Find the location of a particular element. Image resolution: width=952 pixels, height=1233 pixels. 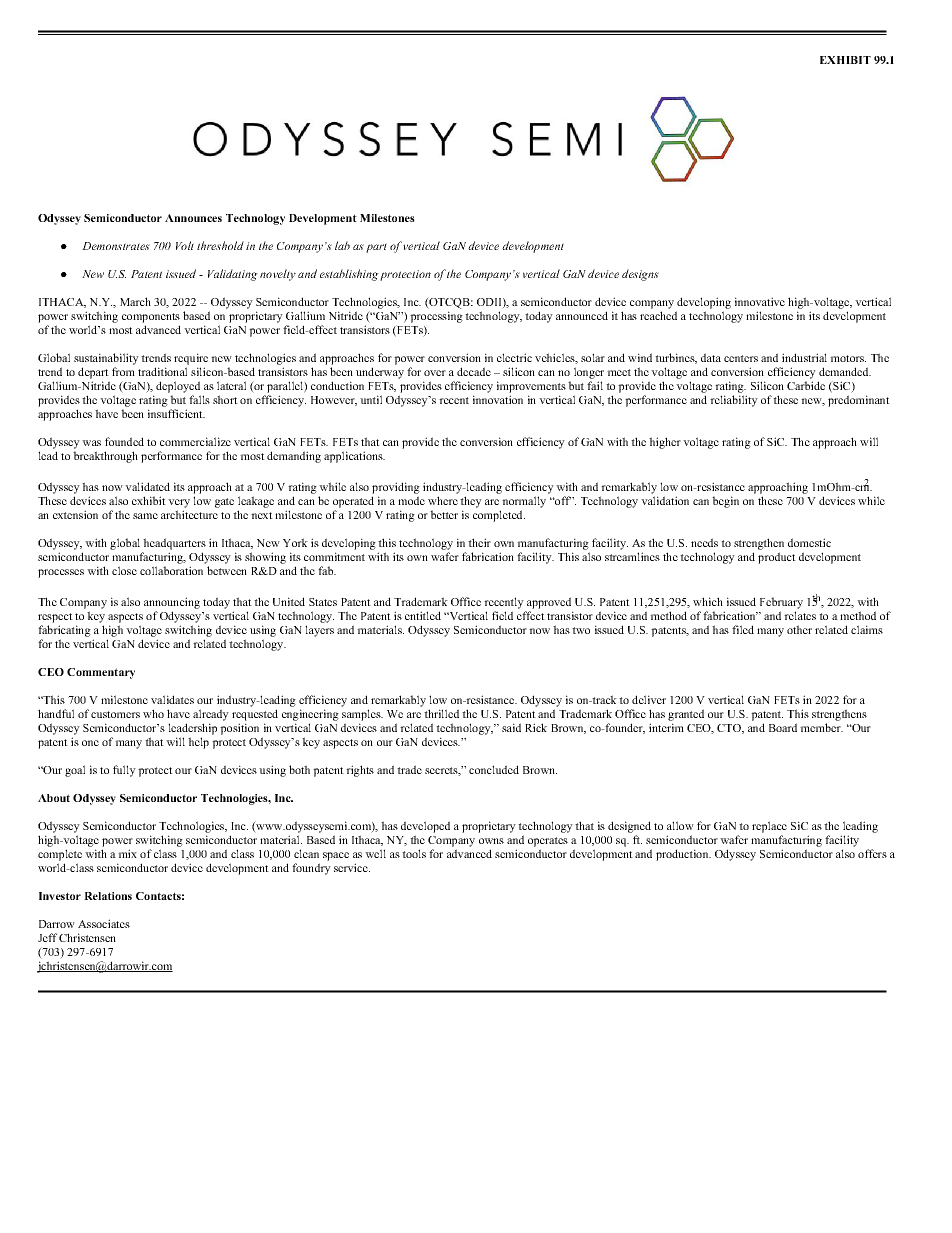

Associates is located at coordinates (104, 923).
